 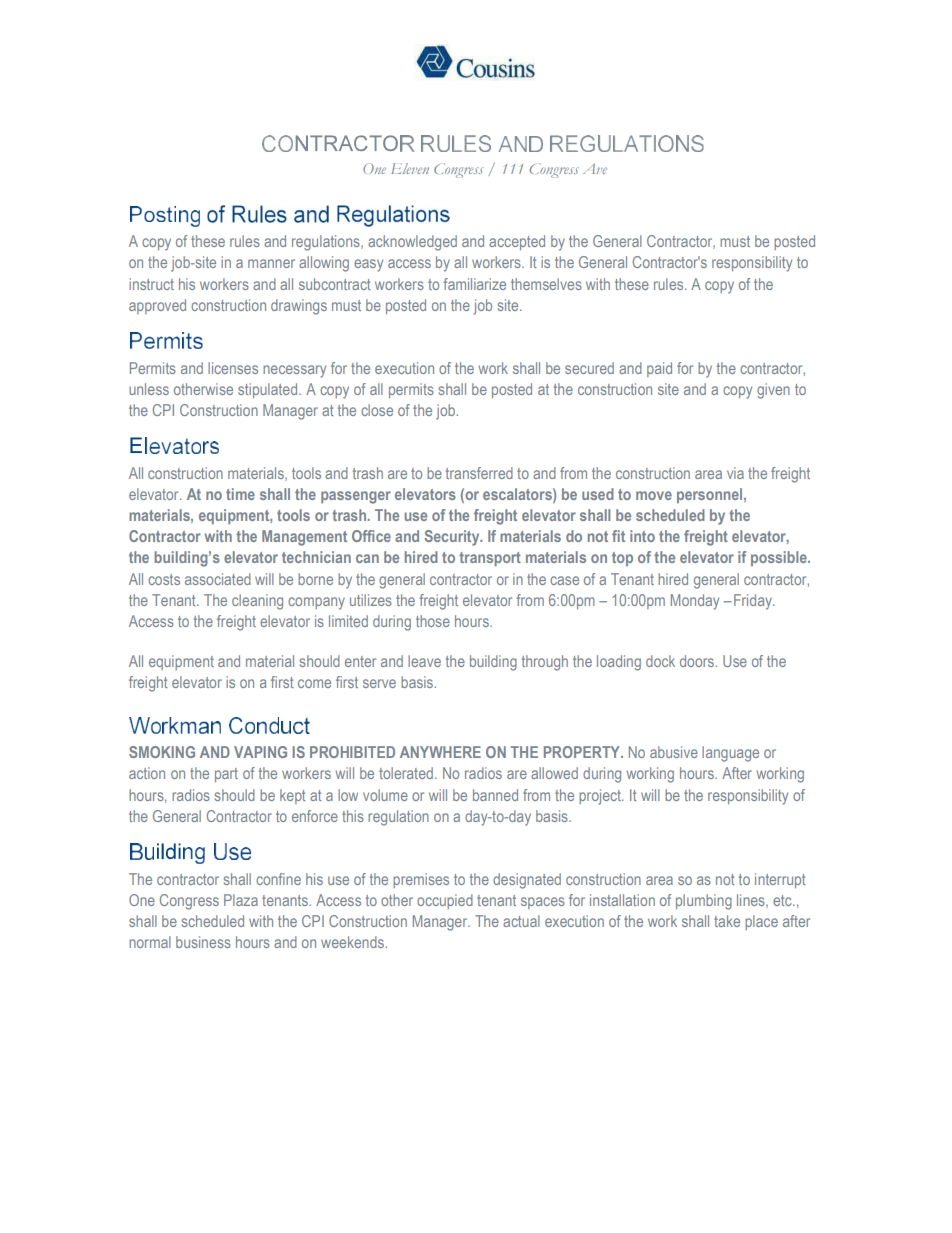 What do you see at coordinates (314, 683) in the image?
I see `come` at bounding box center [314, 683].
